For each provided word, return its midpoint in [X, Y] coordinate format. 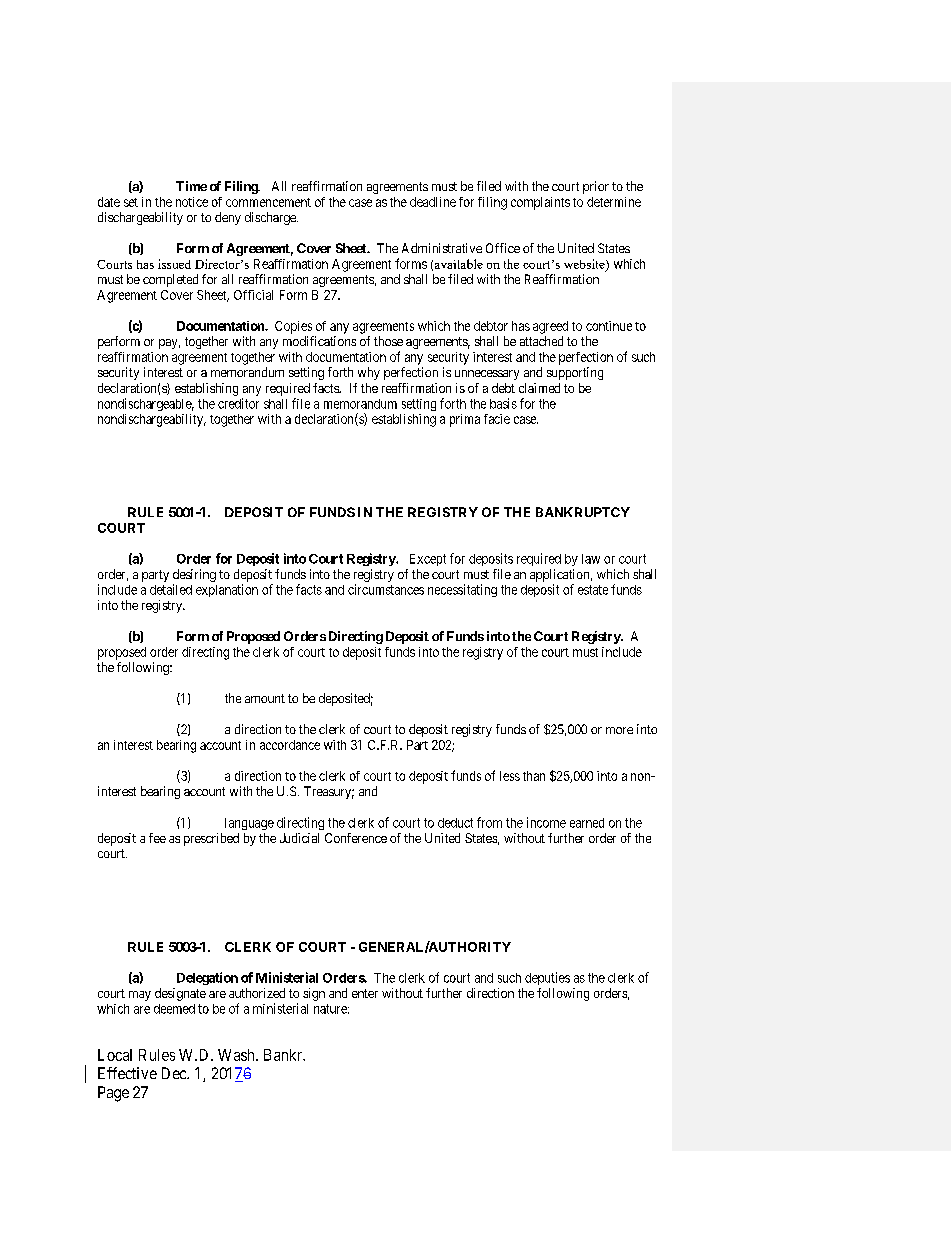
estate [593, 590]
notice [192, 202]
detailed [171, 589]
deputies [547, 978]
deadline [433, 202]
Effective [127, 1073]
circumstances [386, 589]
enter [365, 993]
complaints [540, 203]
